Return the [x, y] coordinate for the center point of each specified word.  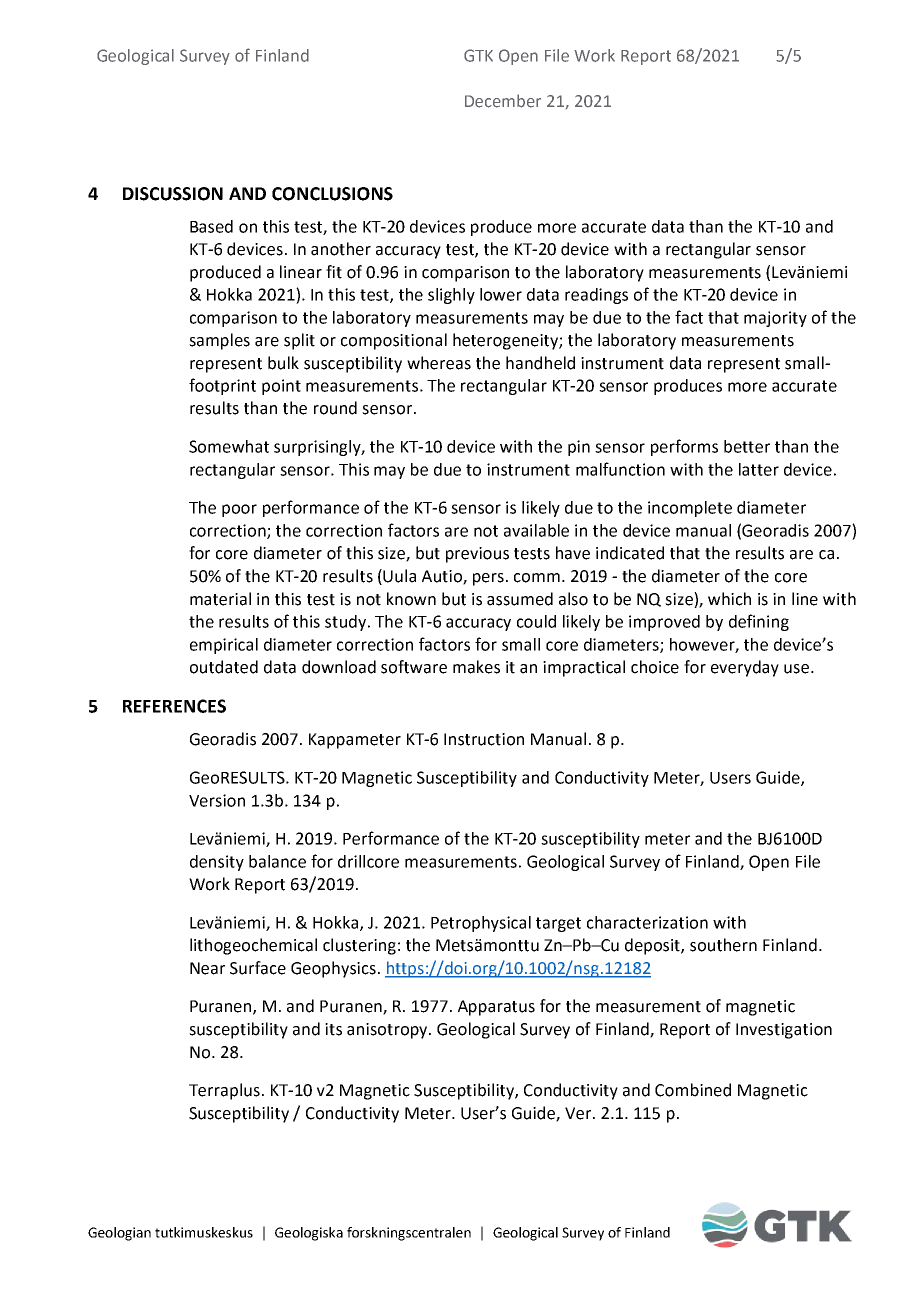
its [333, 1029]
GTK [478, 55]
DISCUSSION [173, 194]
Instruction [484, 739]
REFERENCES [174, 706]
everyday [745, 668]
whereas [439, 363]
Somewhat [229, 446]
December [503, 101]
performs [684, 447]
